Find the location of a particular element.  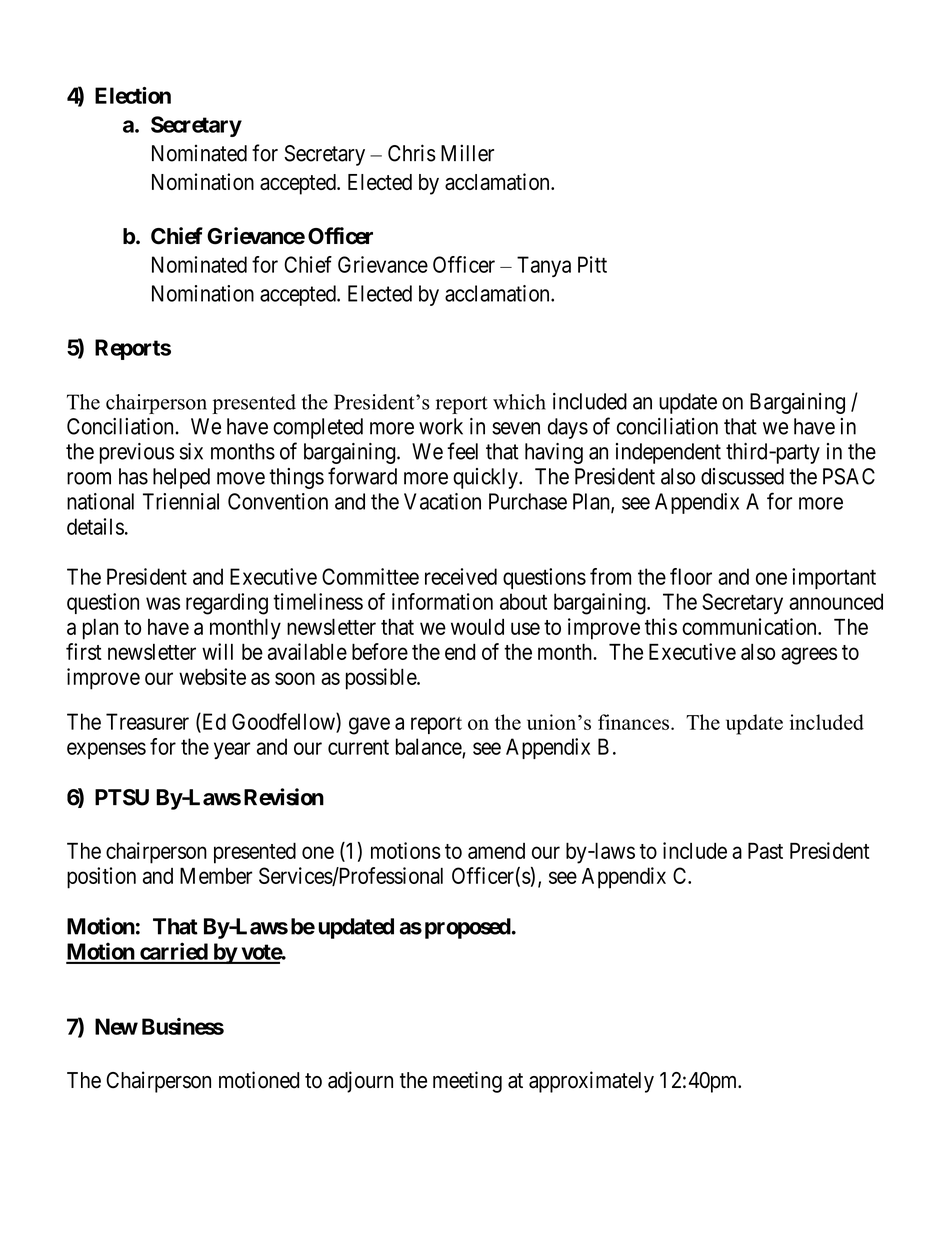

Past is located at coordinates (765, 850).
